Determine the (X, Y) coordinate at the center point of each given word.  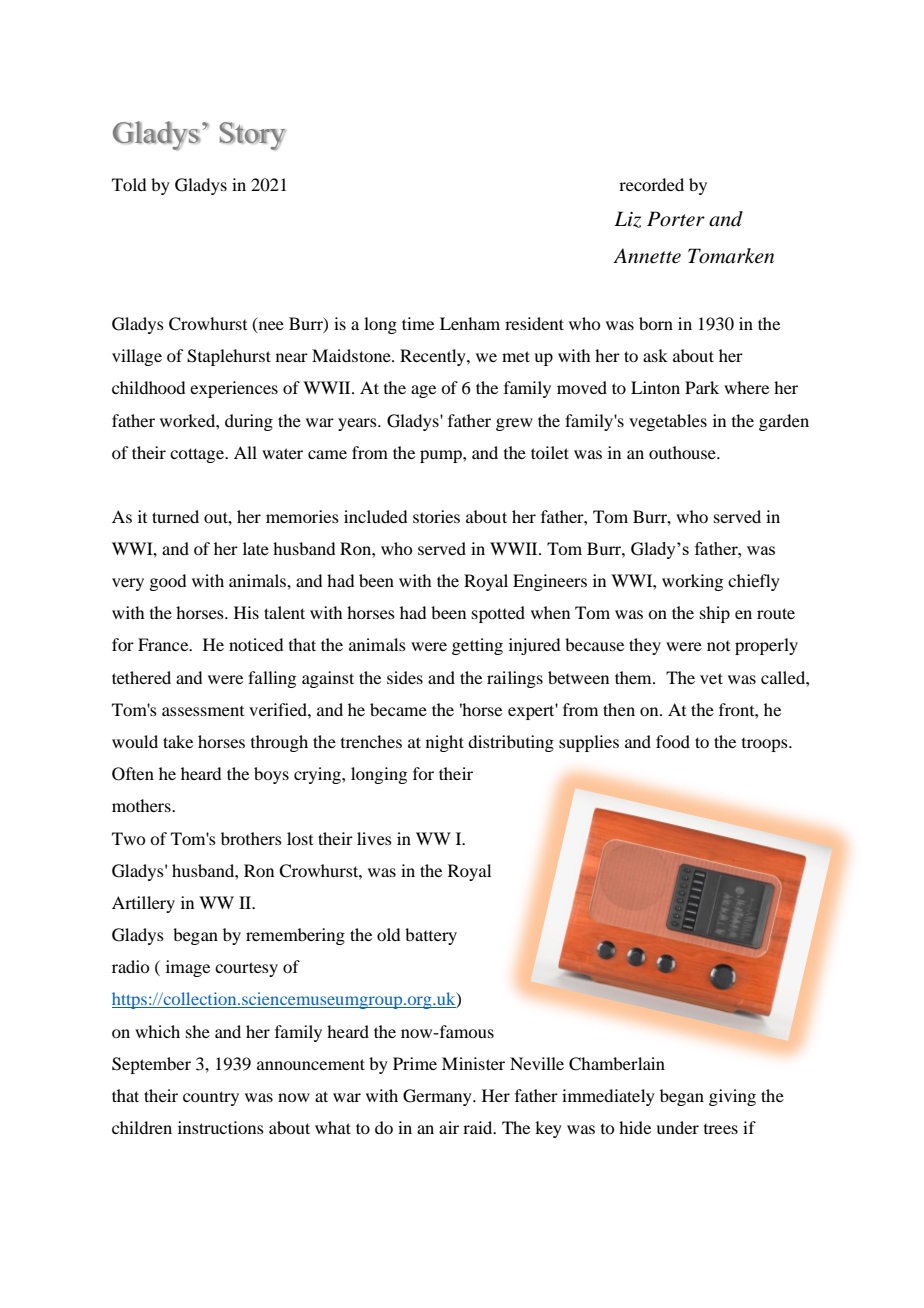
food (673, 741)
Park (702, 387)
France (164, 644)
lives (374, 838)
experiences (234, 389)
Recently (434, 357)
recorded (651, 184)
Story (252, 136)
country (211, 1098)
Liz (627, 219)
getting (477, 646)
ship (715, 614)
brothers (251, 838)
